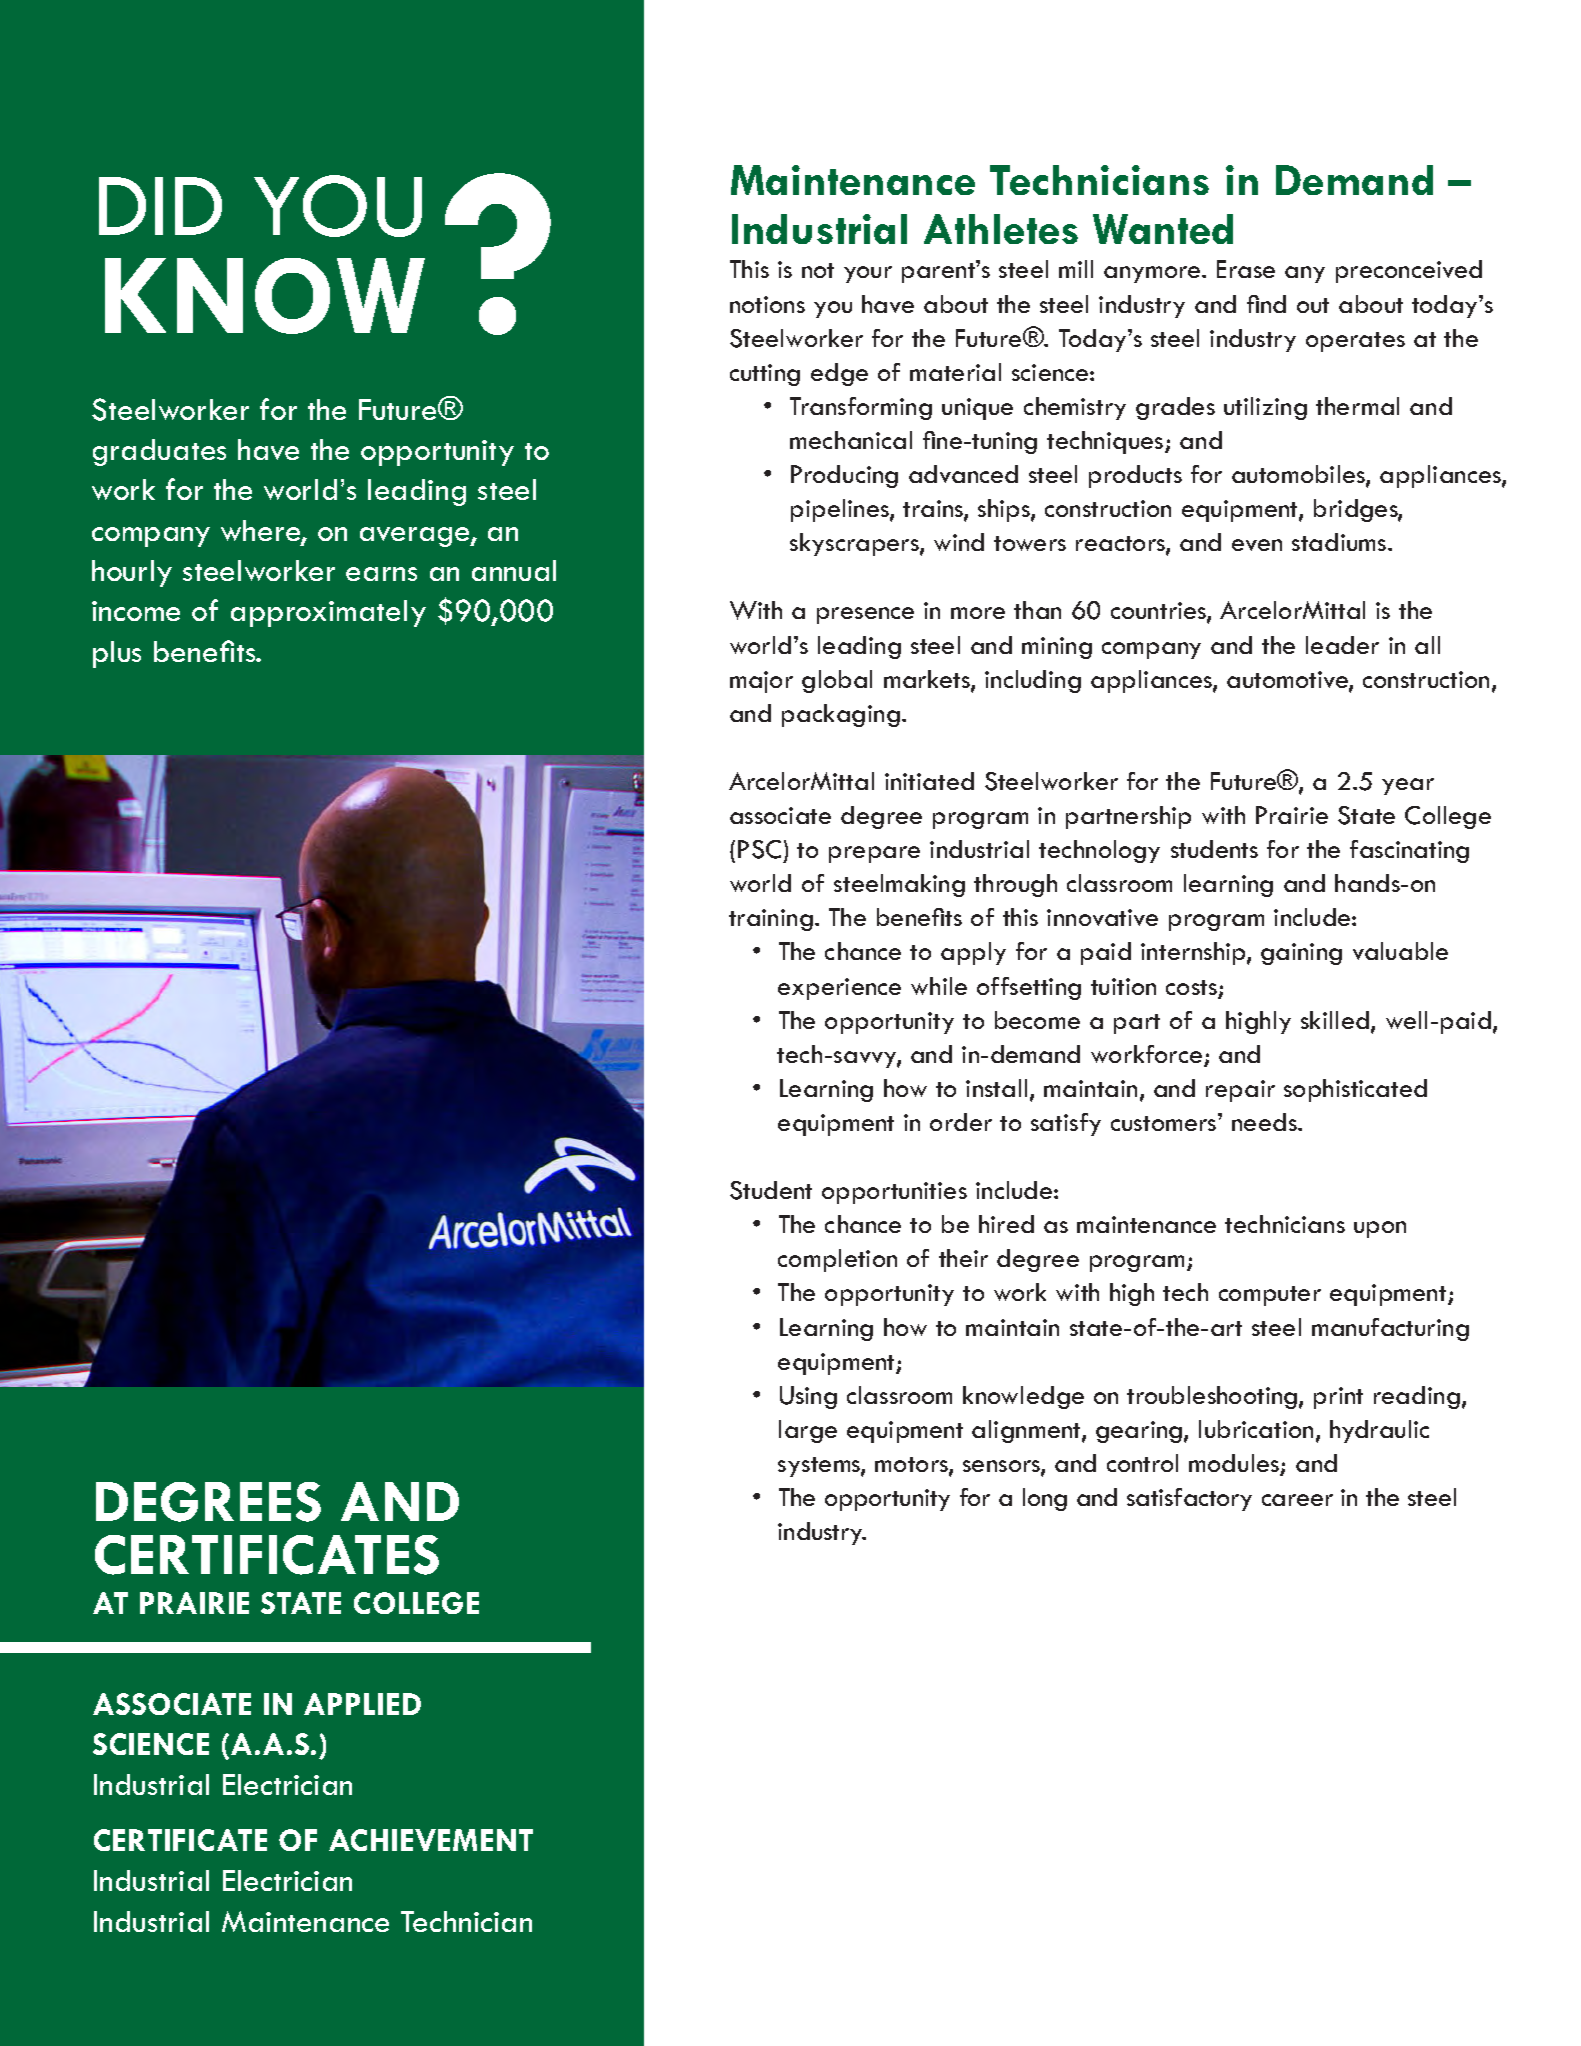 This screenshot has width=1581, height=2046. I want to click on leader, so click(1342, 645).
